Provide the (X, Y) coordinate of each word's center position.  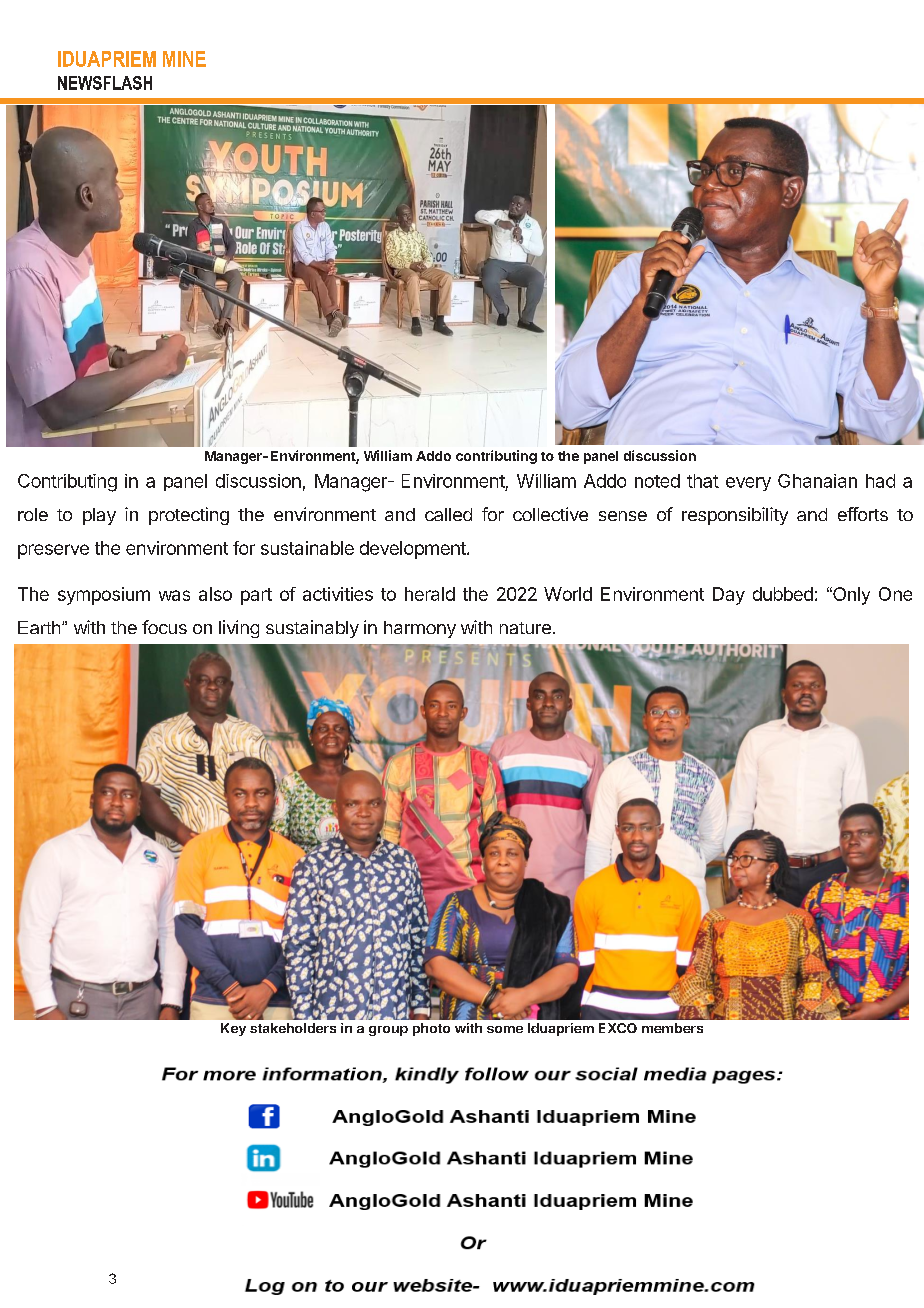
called (448, 514)
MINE (184, 59)
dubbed (783, 594)
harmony (420, 629)
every (748, 484)
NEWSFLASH (105, 83)
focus (164, 627)
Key (233, 1029)
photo (431, 1029)
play (99, 516)
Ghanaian (817, 481)
